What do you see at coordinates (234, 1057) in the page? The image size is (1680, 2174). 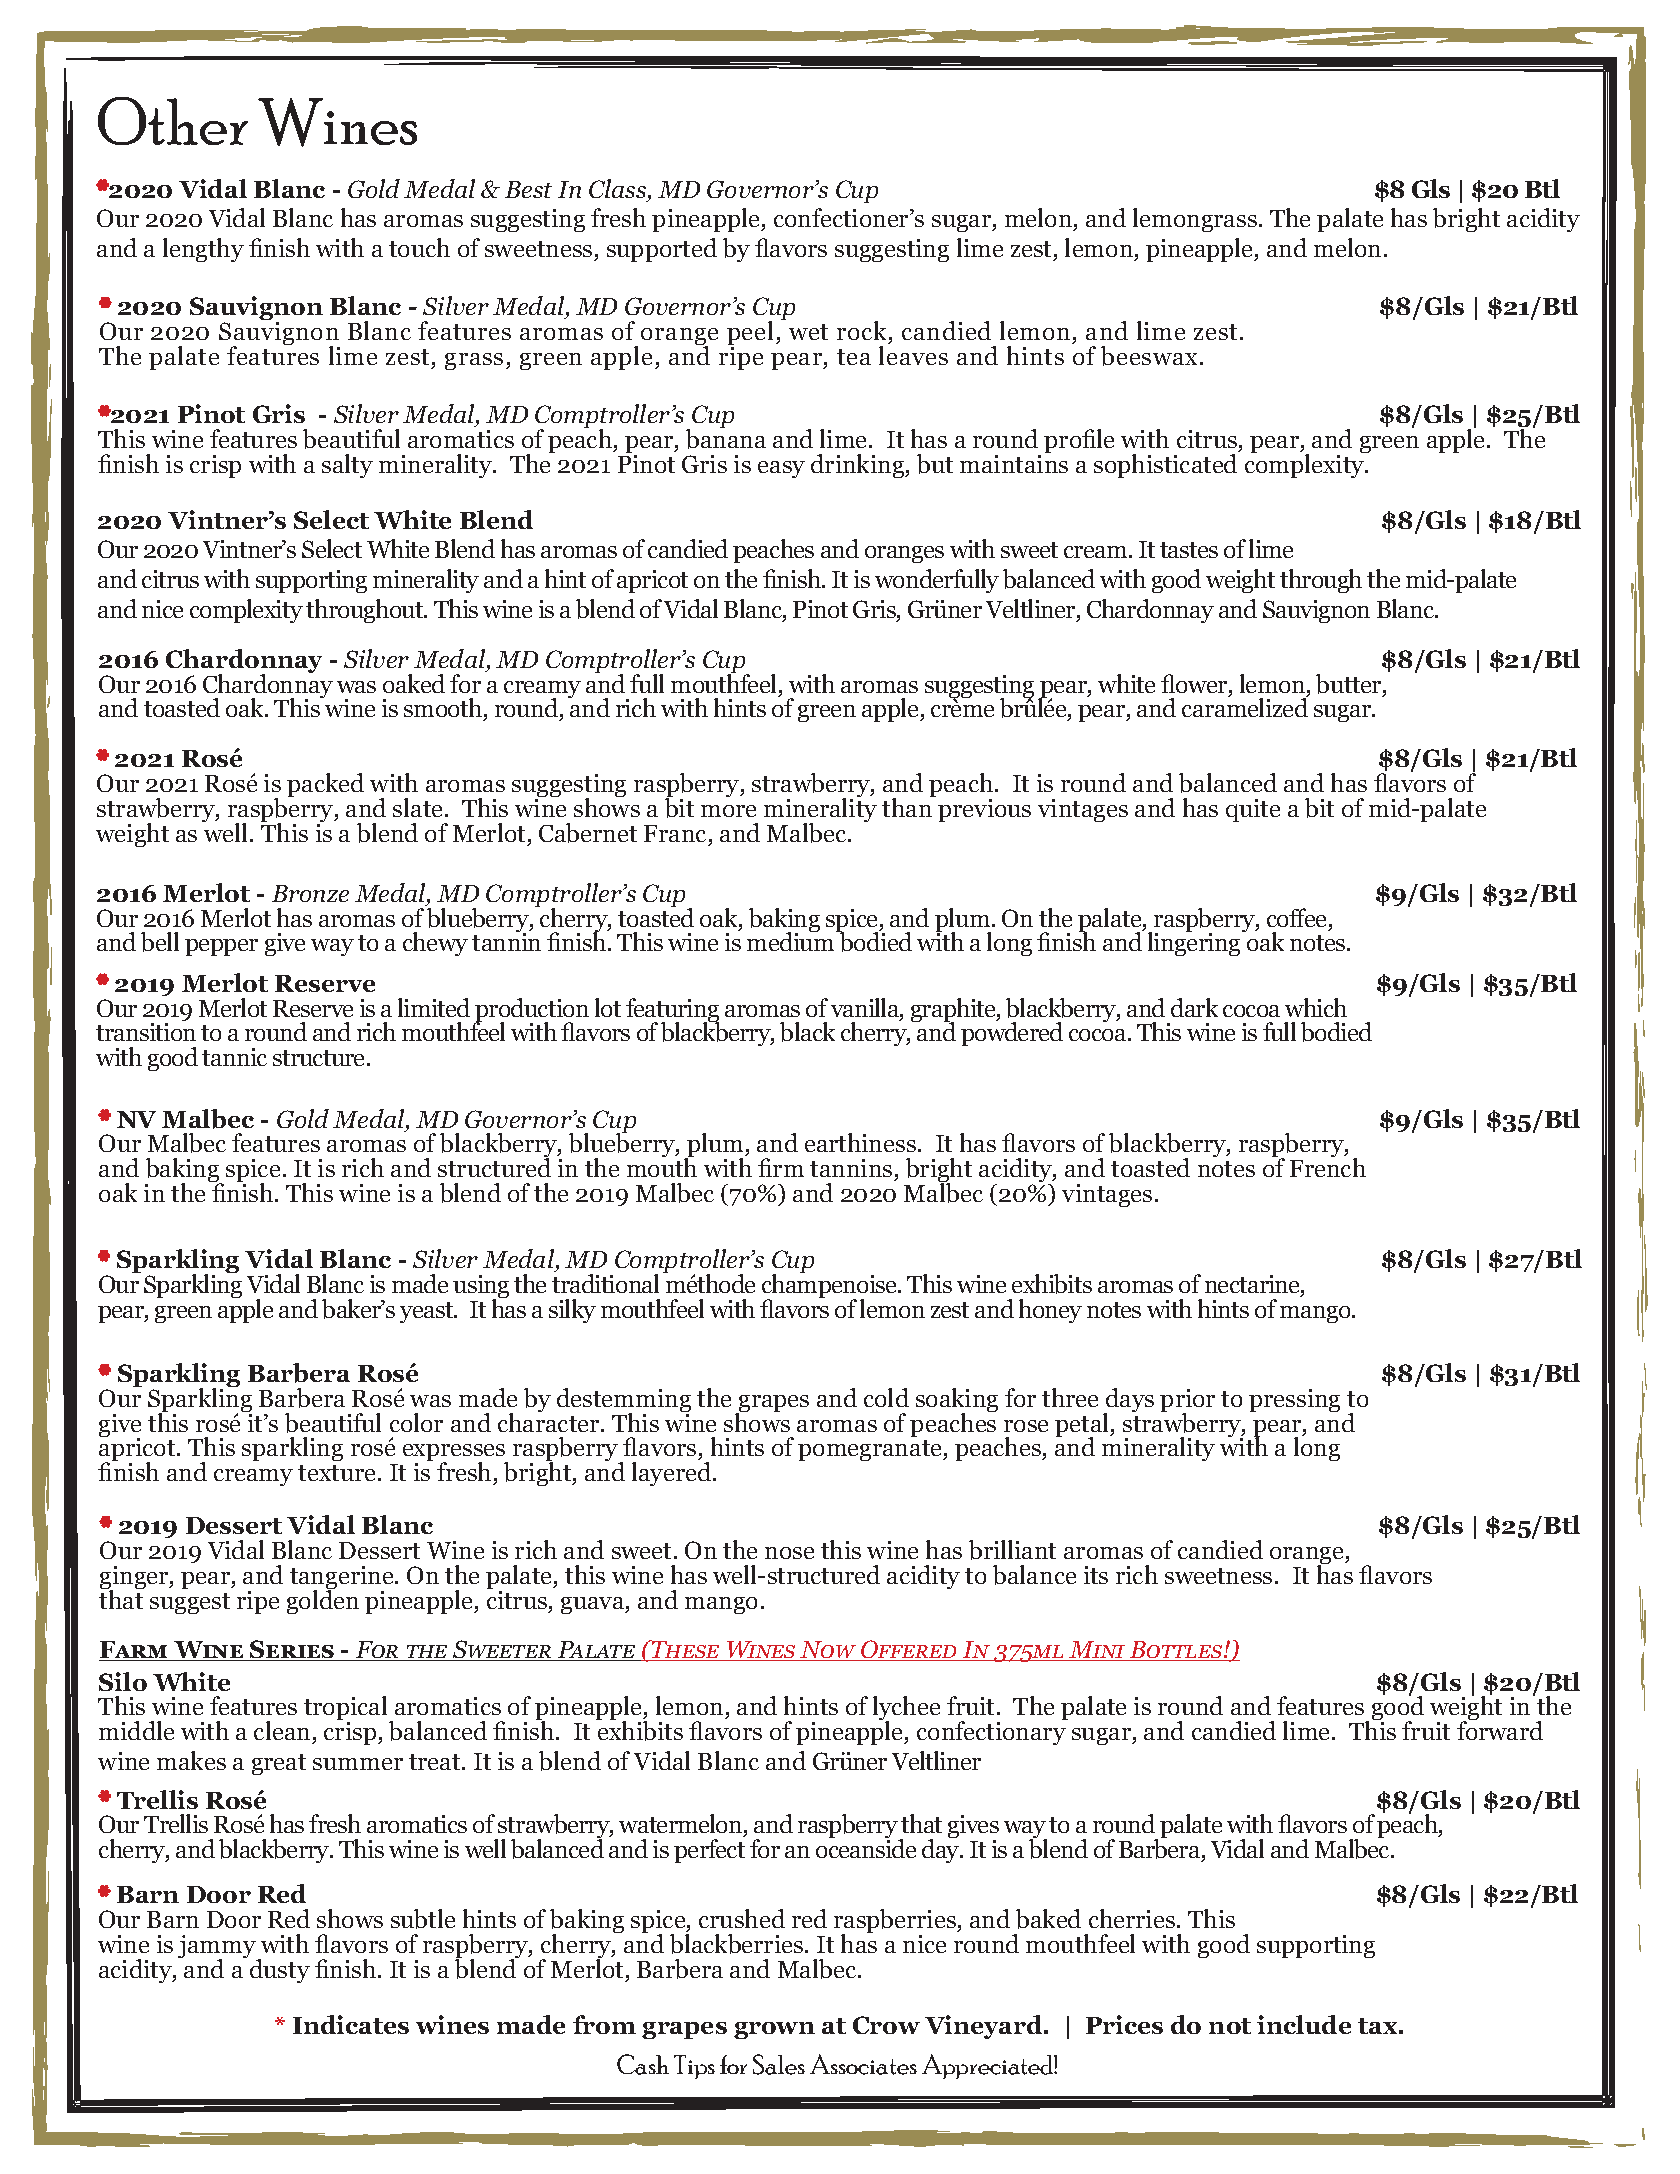 I see `tannic` at bounding box center [234, 1057].
